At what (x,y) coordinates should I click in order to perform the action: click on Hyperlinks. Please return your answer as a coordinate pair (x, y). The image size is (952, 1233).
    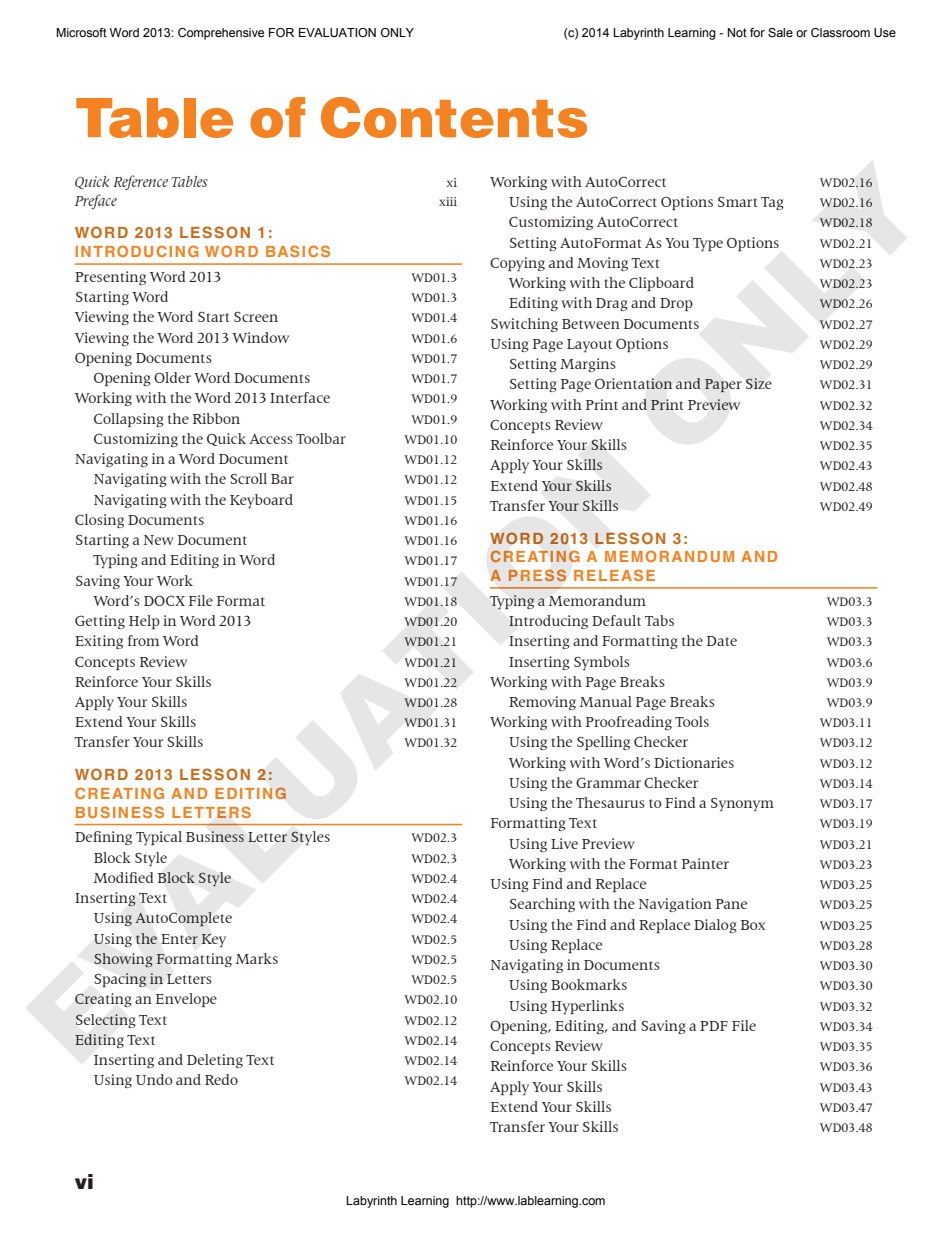
    Looking at the image, I should click on (587, 1007).
